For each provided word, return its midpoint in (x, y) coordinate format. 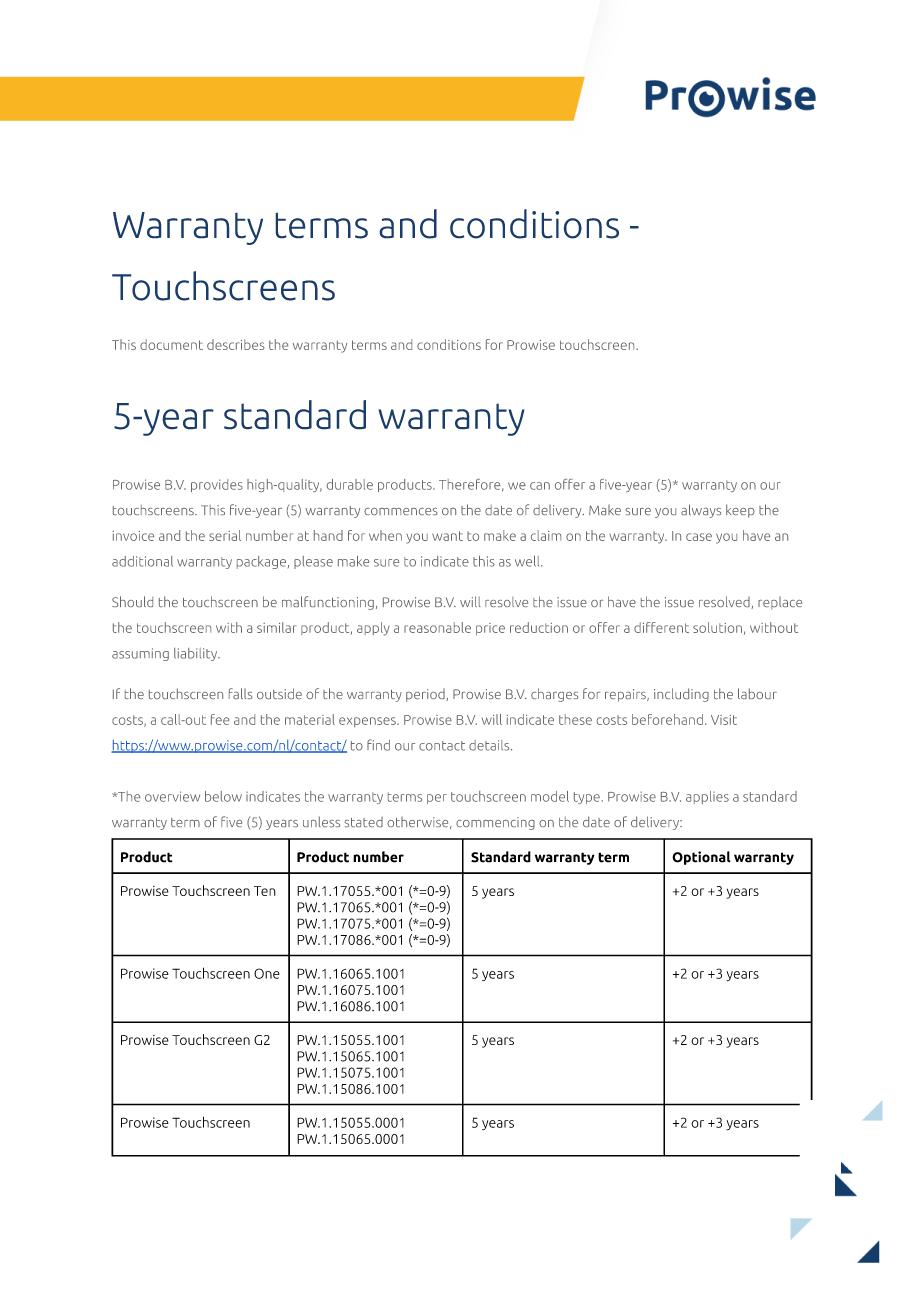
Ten (265, 891)
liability (197, 654)
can (540, 486)
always (701, 511)
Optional (701, 858)
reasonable (437, 627)
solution (717, 627)
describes (235, 344)
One (267, 973)
